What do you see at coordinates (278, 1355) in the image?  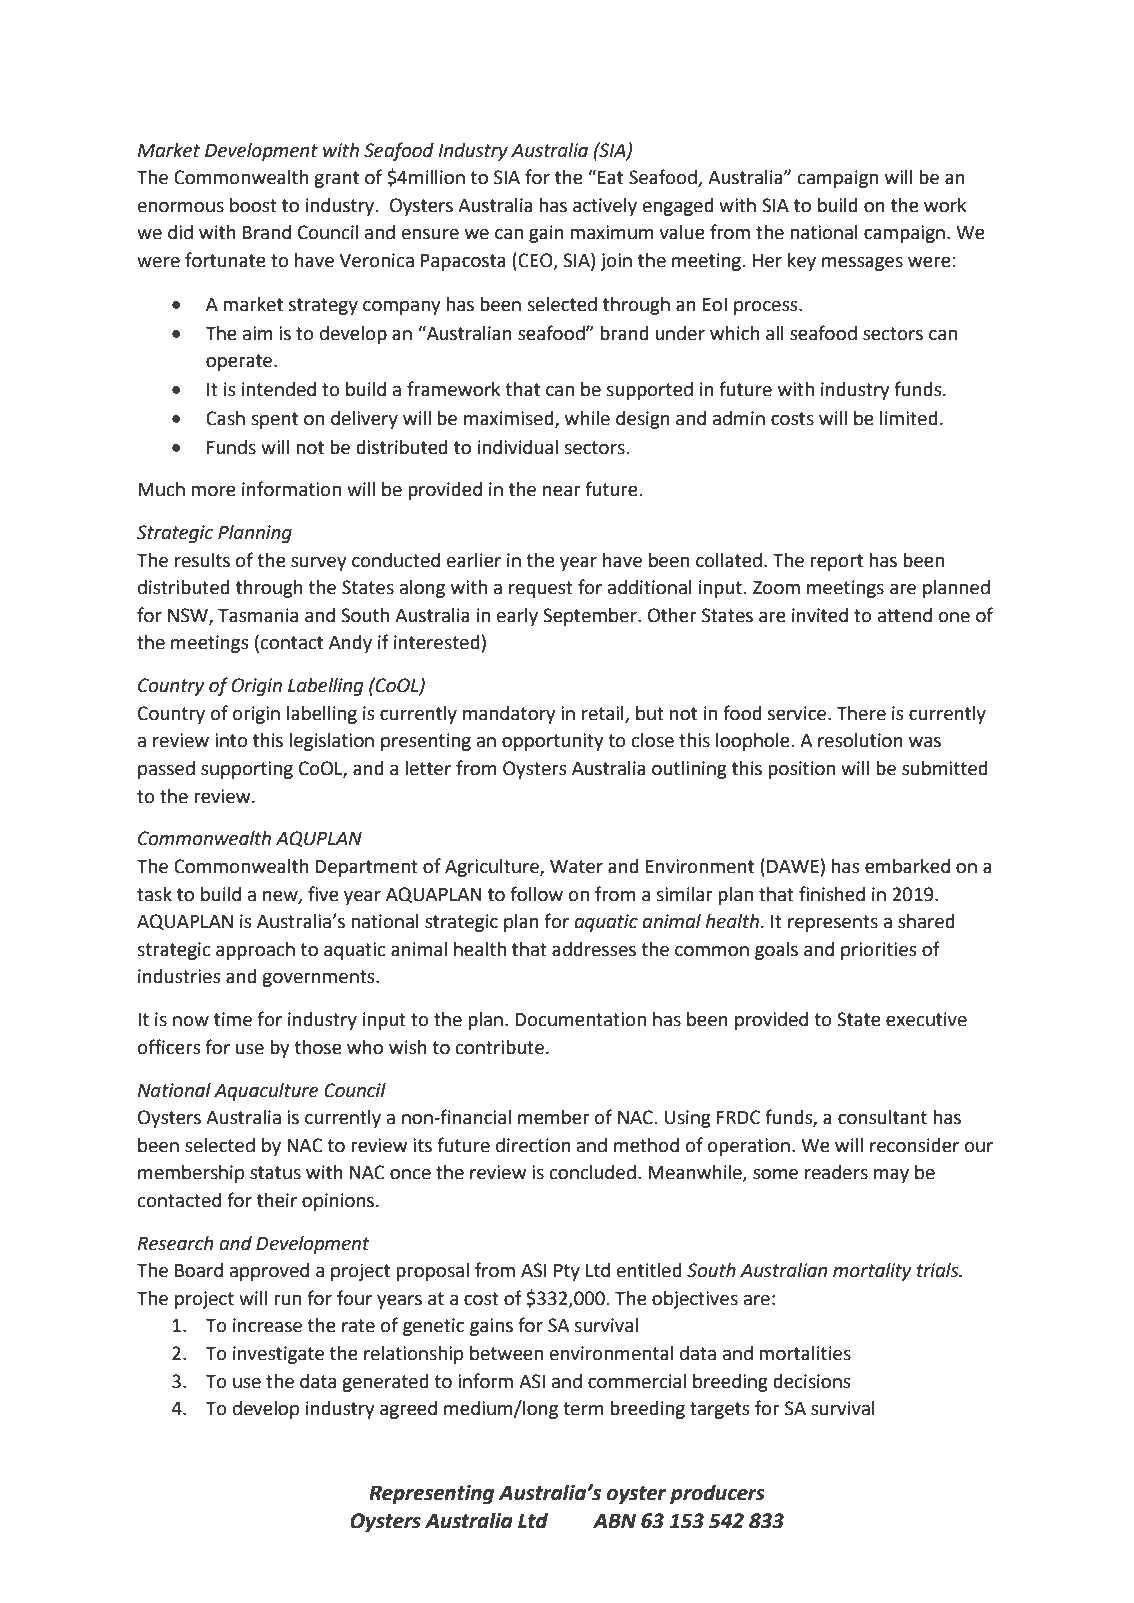 I see `investigate` at bounding box center [278, 1355].
